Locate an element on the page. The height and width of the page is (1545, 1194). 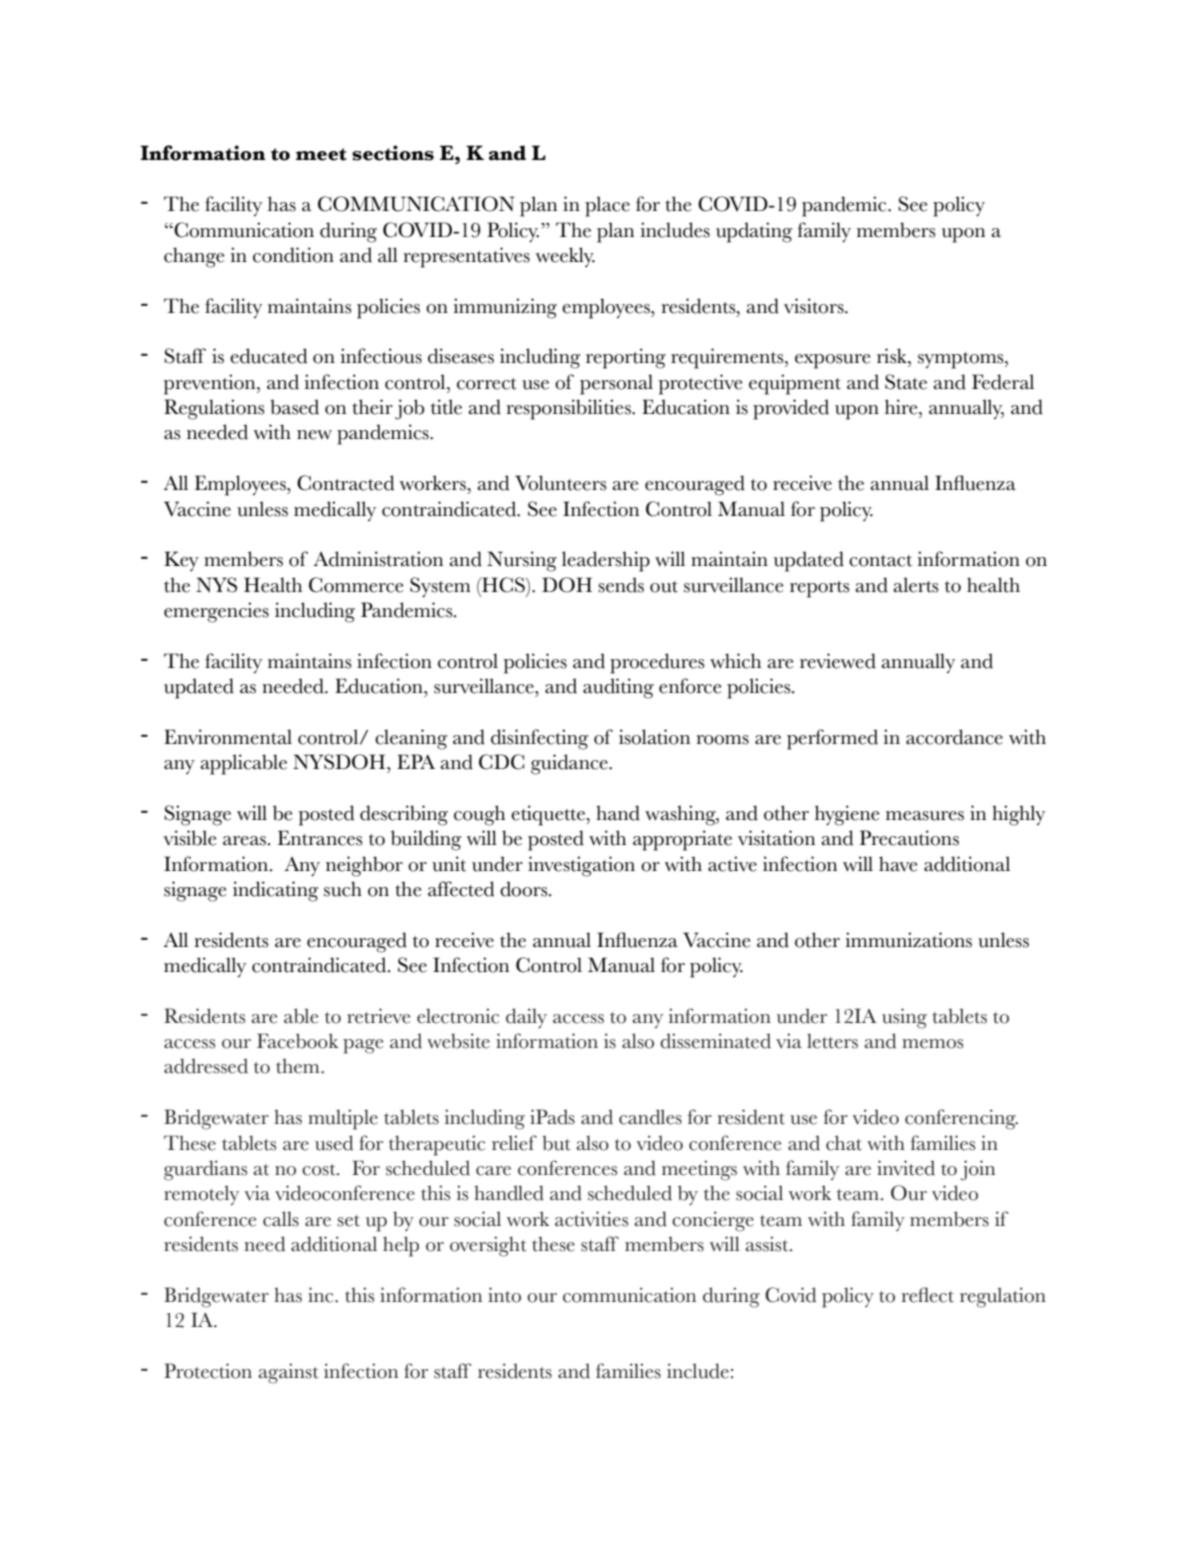
into is located at coordinates (504, 1295).
